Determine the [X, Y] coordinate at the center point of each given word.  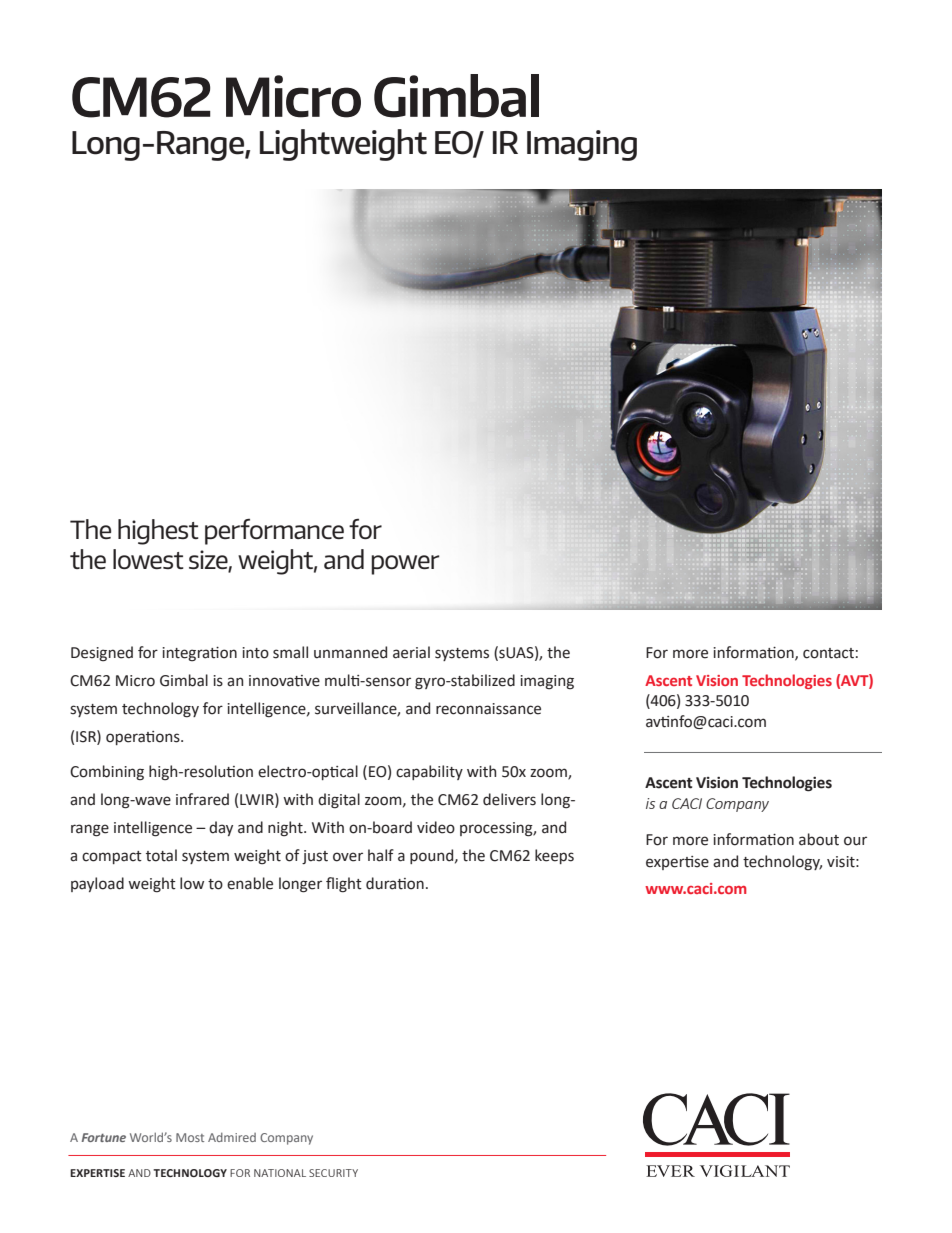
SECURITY [333, 1173]
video [436, 827]
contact [828, 653]
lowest [148, 559]
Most [190, 1137]
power [405, 565]
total [161, 855]
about [819, 839]
